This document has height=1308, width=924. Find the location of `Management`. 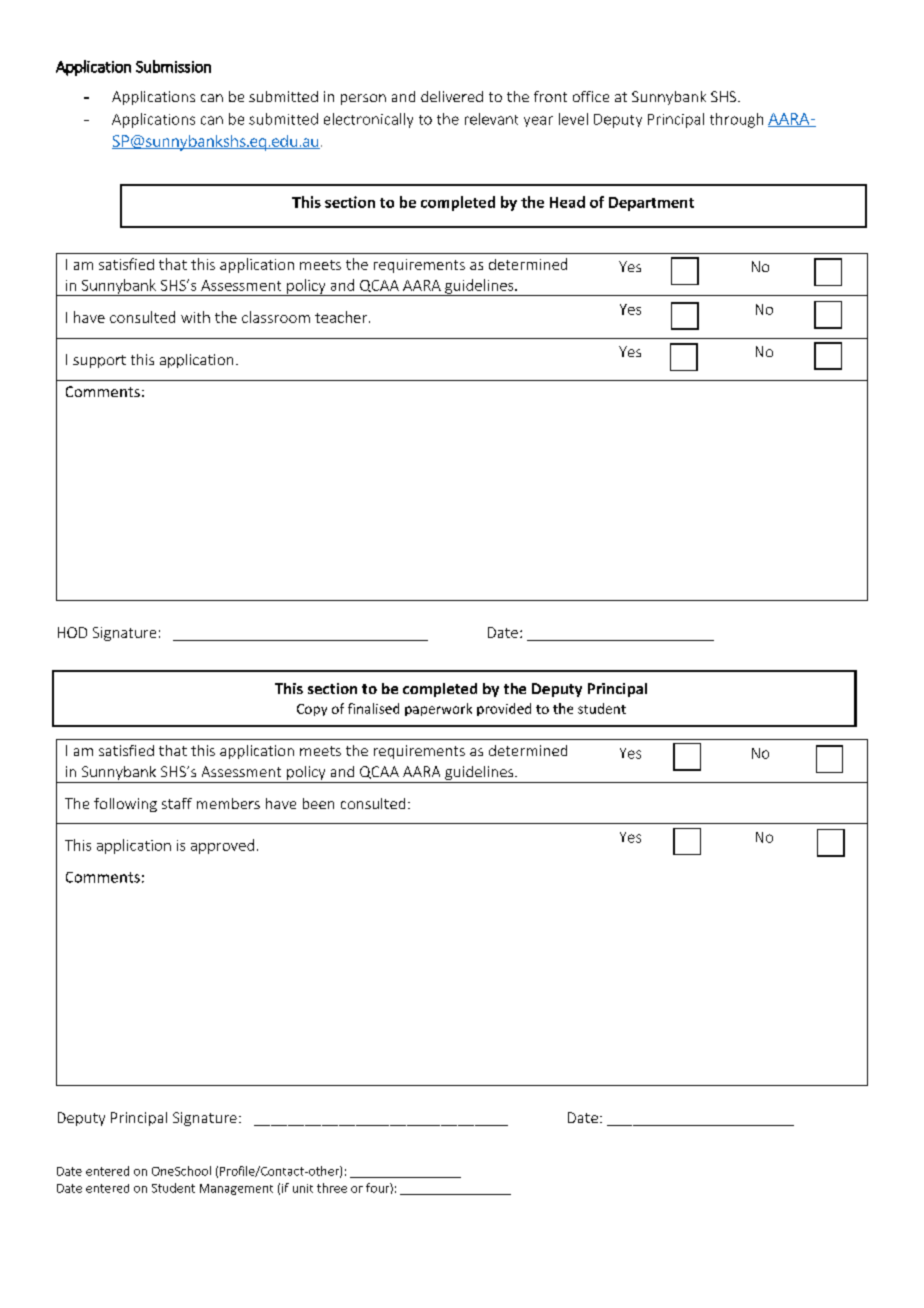

Management is located at coordinates (236, 1189).
